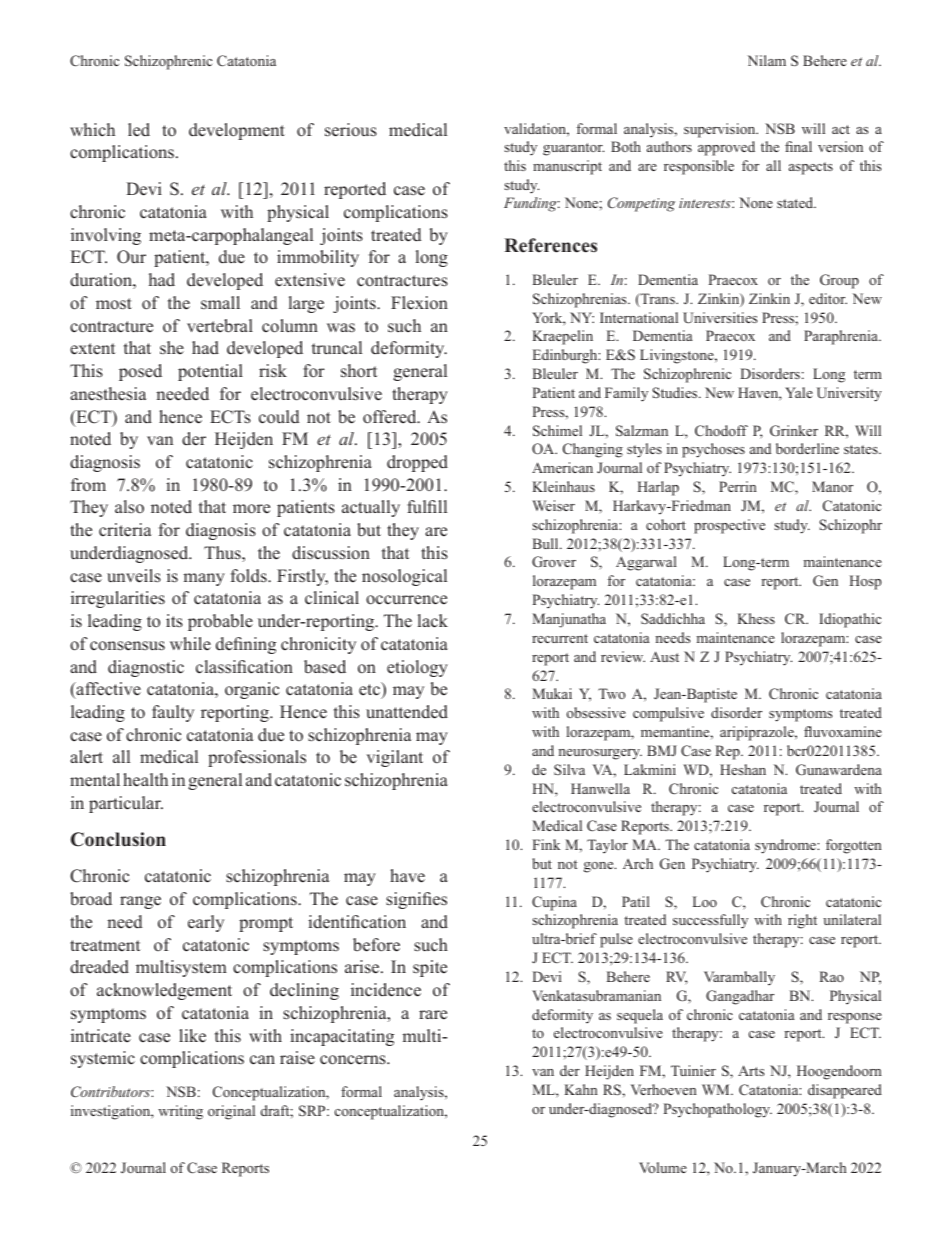 This page has width=952, height=1233. I want to click on final, so click(798, 146).
